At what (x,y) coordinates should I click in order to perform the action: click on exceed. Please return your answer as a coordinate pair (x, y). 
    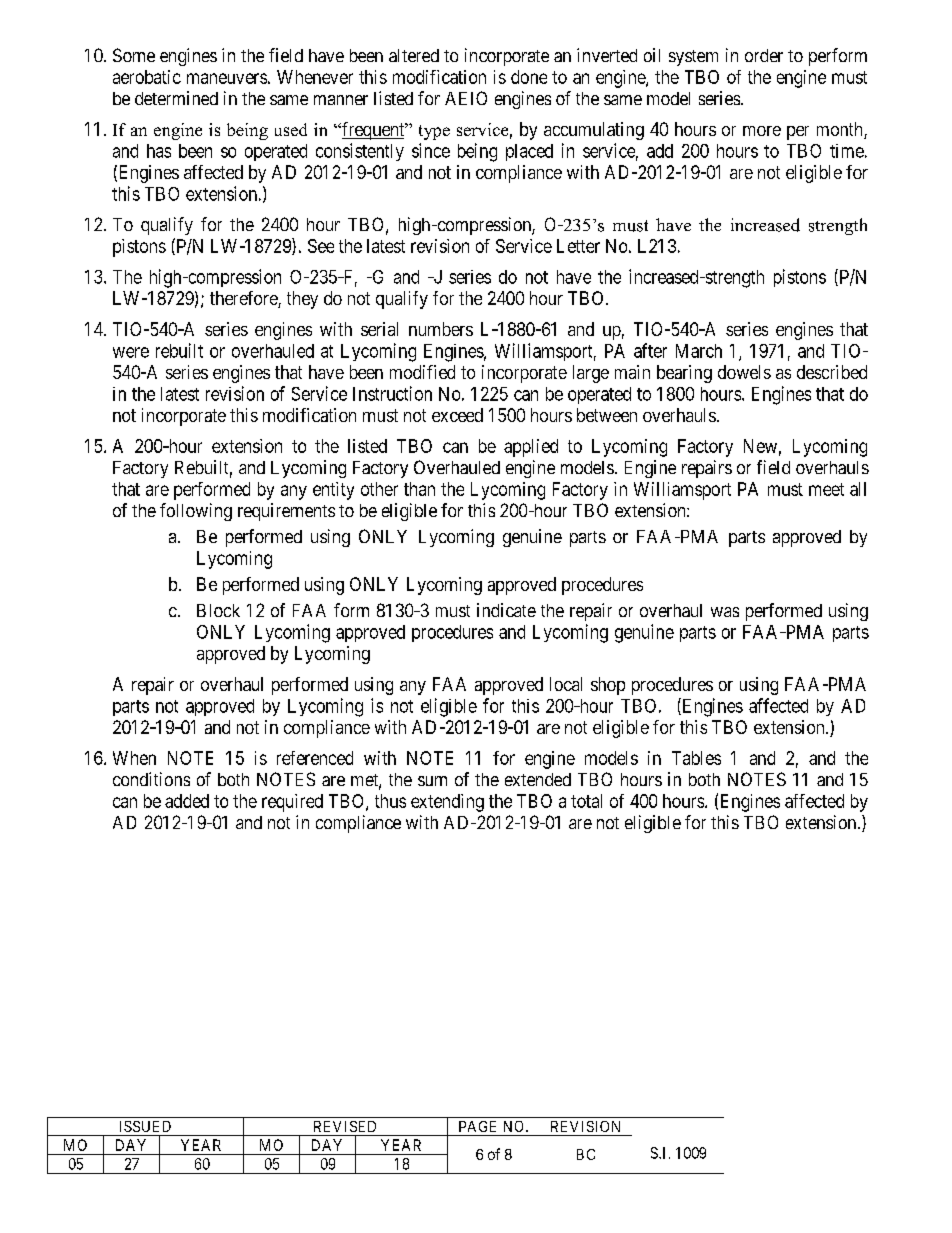
    Looking at the image, I should click on (457, 415).
